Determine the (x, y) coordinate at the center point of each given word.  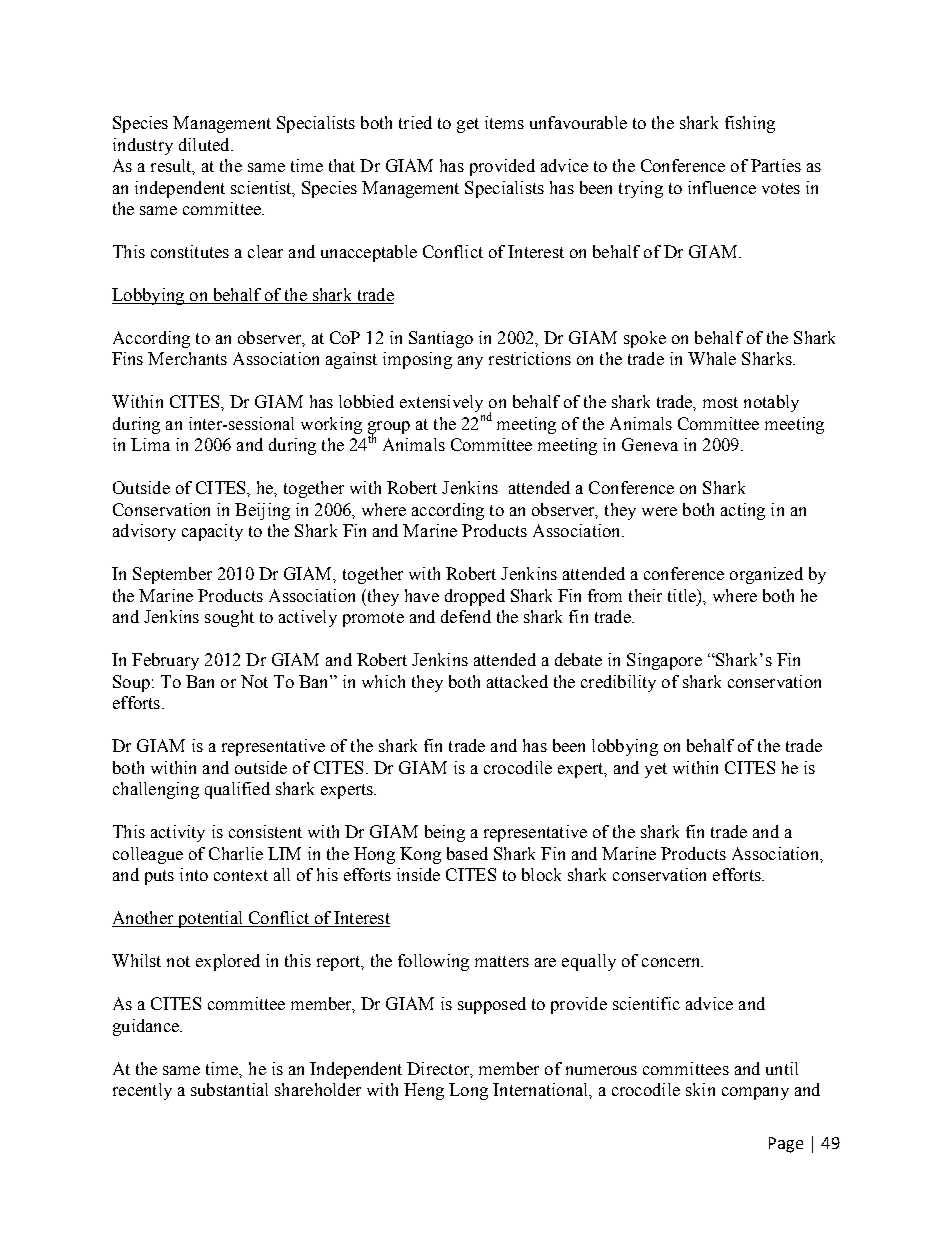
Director (439, 1069)
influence (722, 187)
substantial (229, 1089)
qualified (237, 790)
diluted (205, 144)
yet (656, 770)
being (445, 833)
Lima (150, 444)
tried (415, 122)
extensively (441, 403)
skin (700, 1089)
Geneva (650, 444)
